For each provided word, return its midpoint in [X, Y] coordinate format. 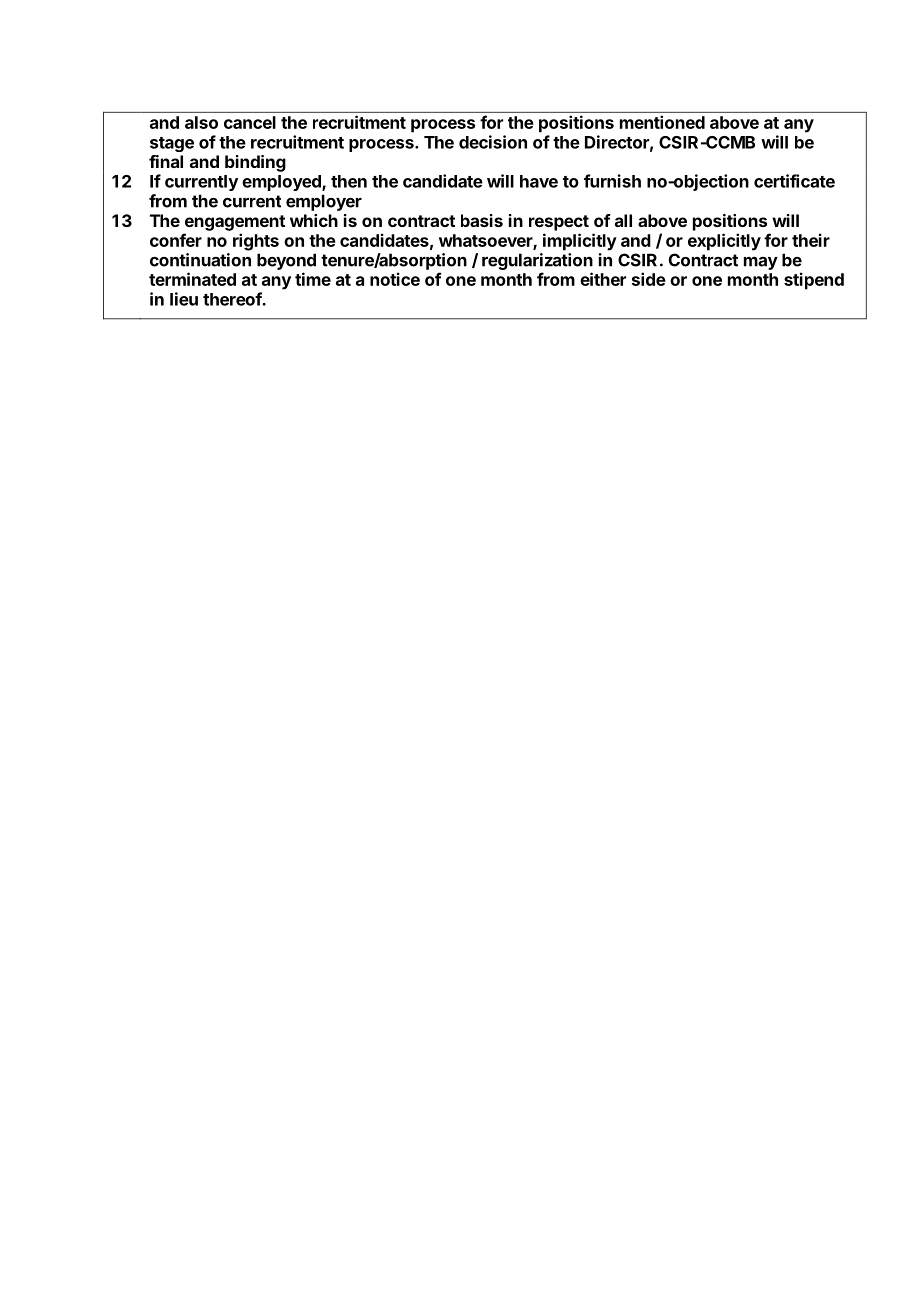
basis [482, 220]
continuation [200, 260]
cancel [250, 122]
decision [493, 142]
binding [255, 163]
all [623, 220]
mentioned [662, 122]
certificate [794, 181]
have [539, 181]
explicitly [724, 242]
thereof [233, 299]
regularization [537, 261]
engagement [235, 223]
